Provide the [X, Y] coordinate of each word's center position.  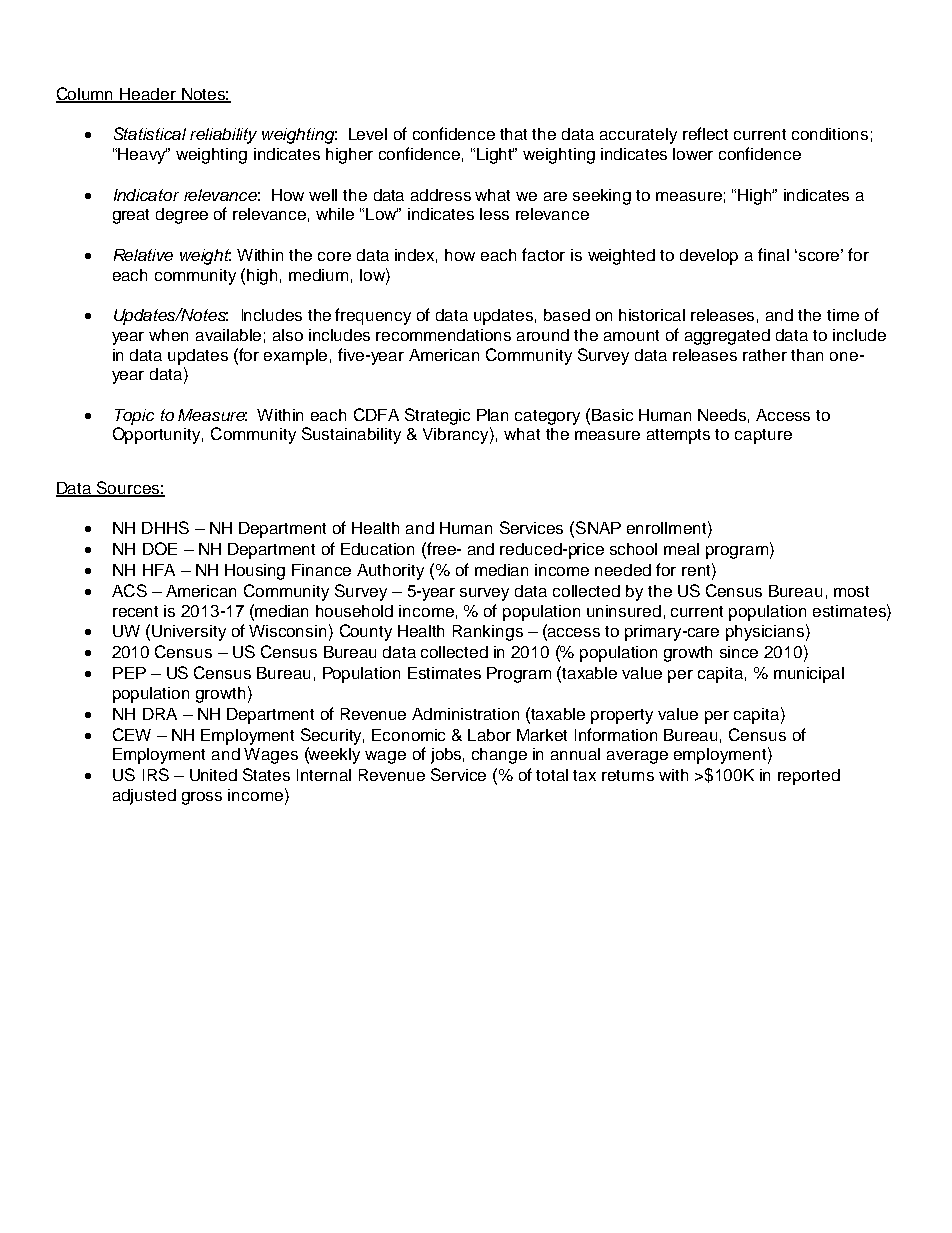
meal [681, 549]
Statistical [150, 133]
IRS [156, 774]
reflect [705, 133]
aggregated [727, 337]
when [168, 335]
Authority [390, 572]
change [499, 756]
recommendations [443, 335]
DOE [160, 548]
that [513, 134]
